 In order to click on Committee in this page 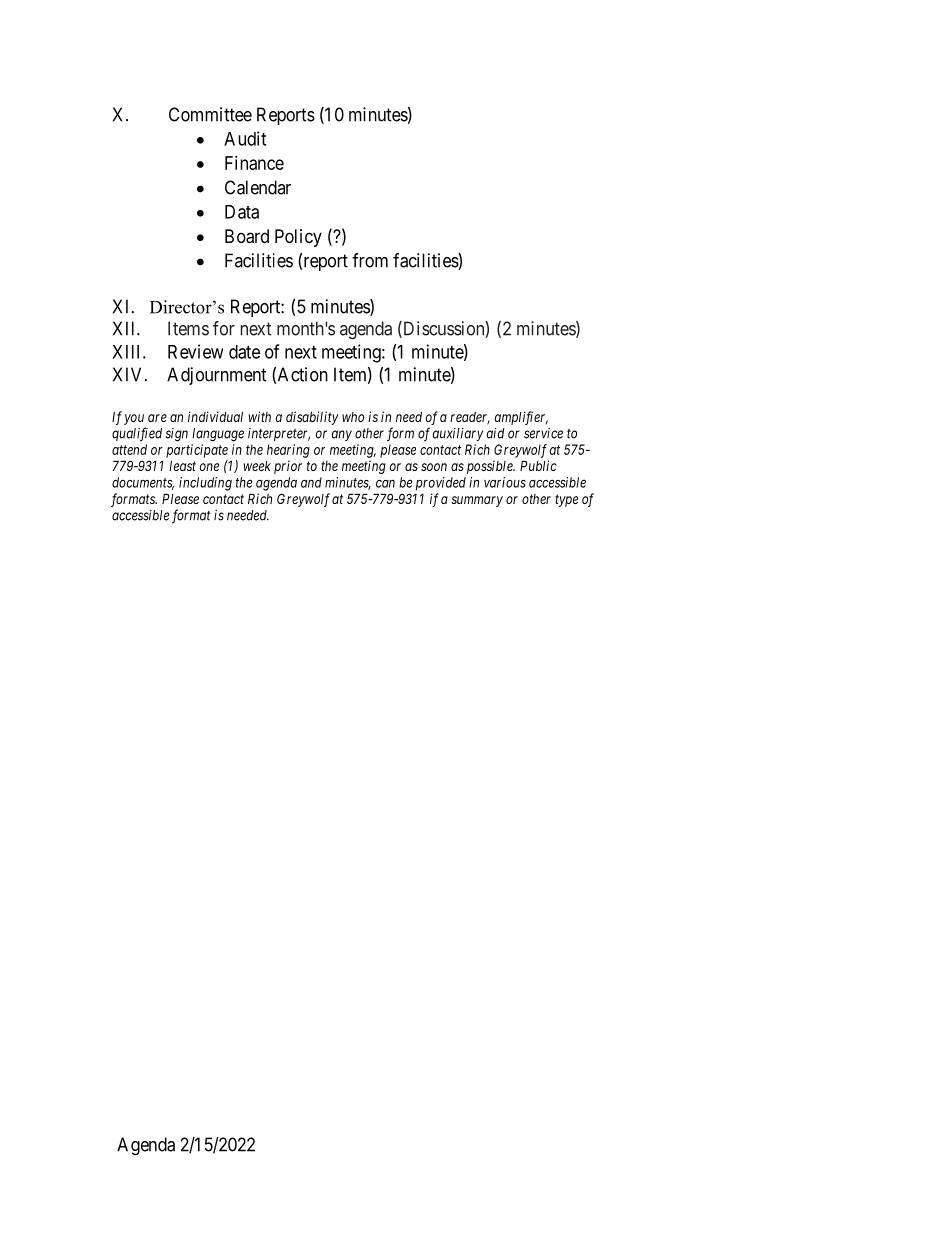, I will do `click(210, 114)`.
